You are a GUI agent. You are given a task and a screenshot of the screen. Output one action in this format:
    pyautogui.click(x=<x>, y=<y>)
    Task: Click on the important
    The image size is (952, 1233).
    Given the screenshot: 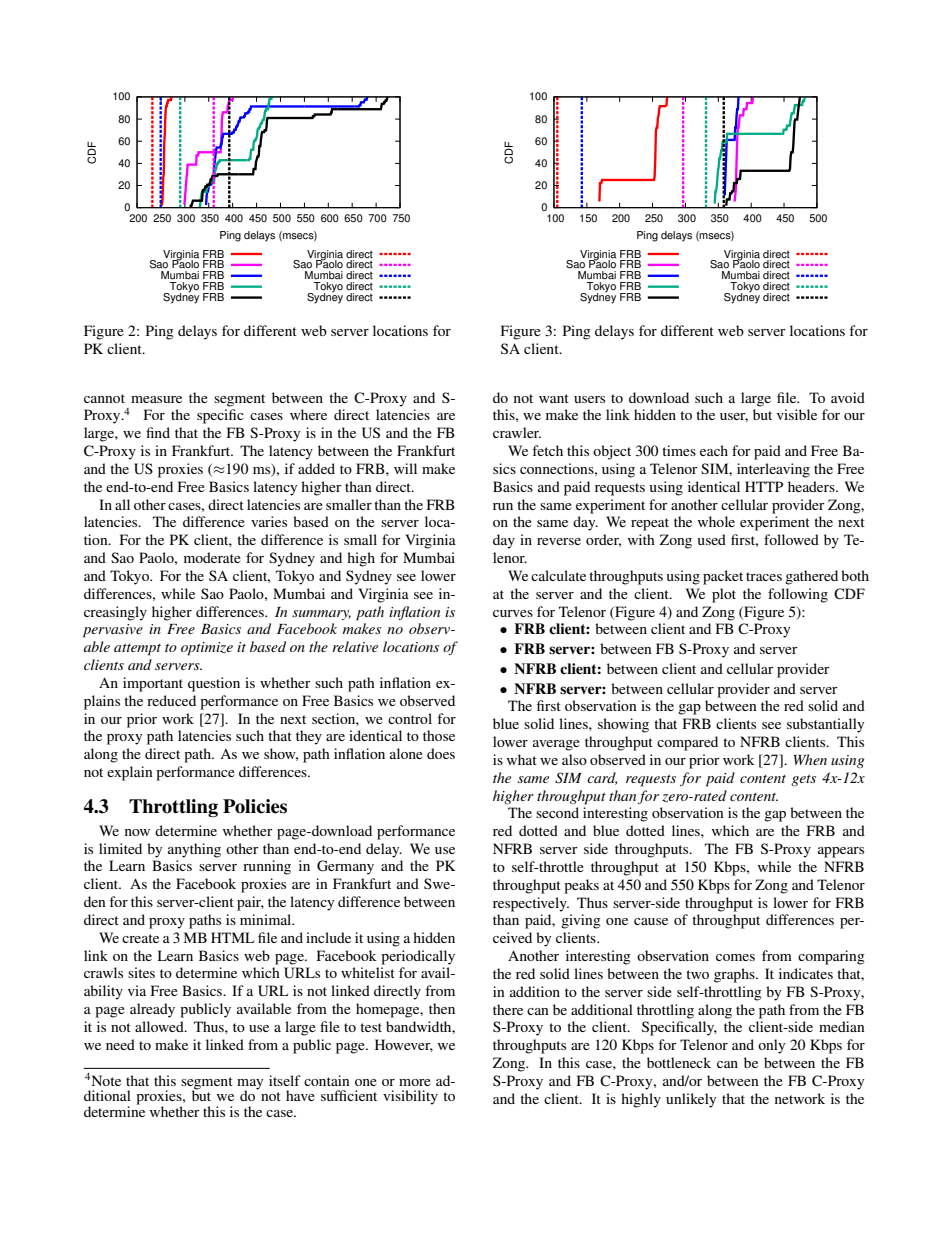 What is the action you would take?
    pyautogui.click(x=153, y=684)
